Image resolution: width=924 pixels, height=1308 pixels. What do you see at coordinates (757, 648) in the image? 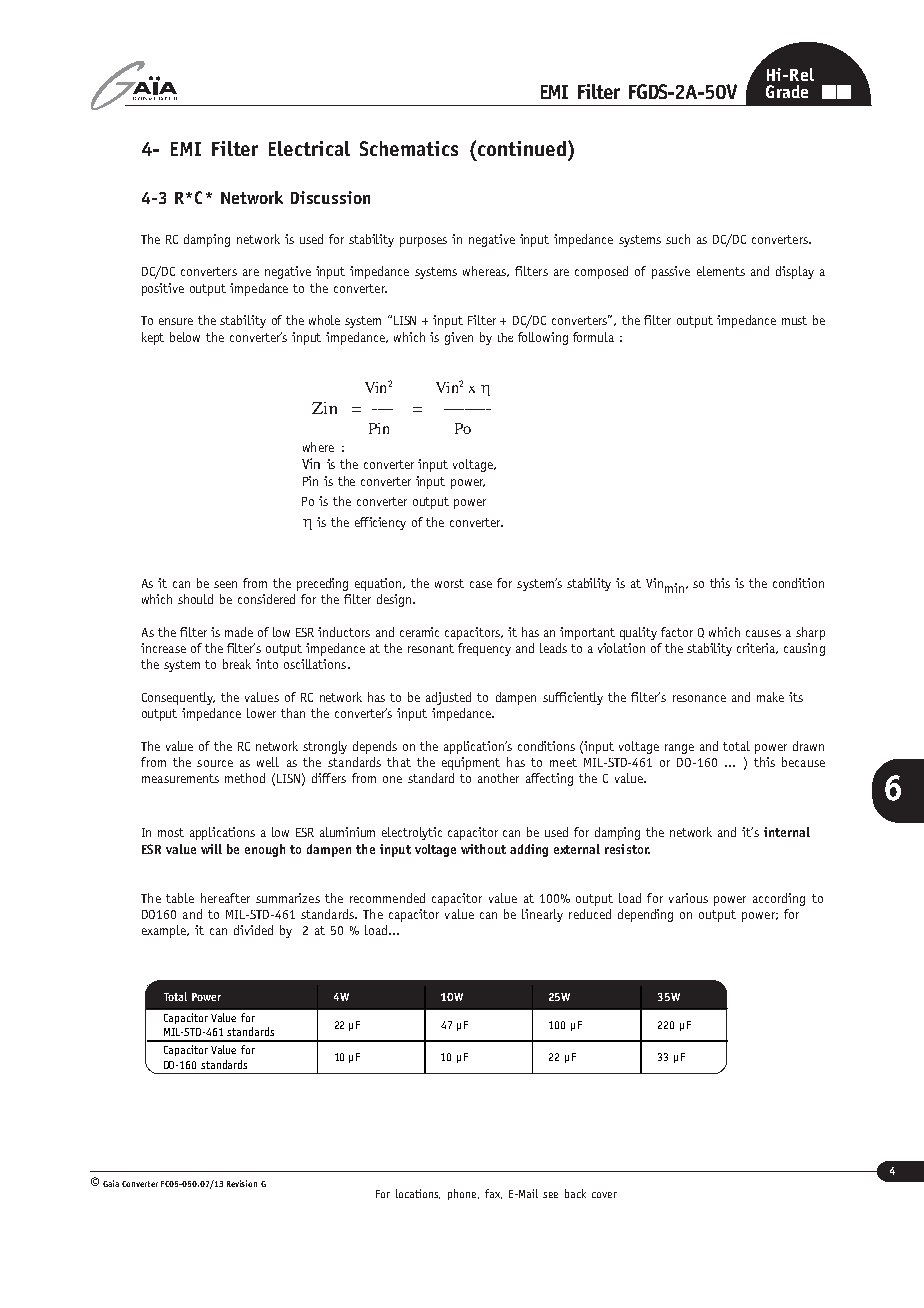
I see `criteria` at bounding box center [757, 648].
